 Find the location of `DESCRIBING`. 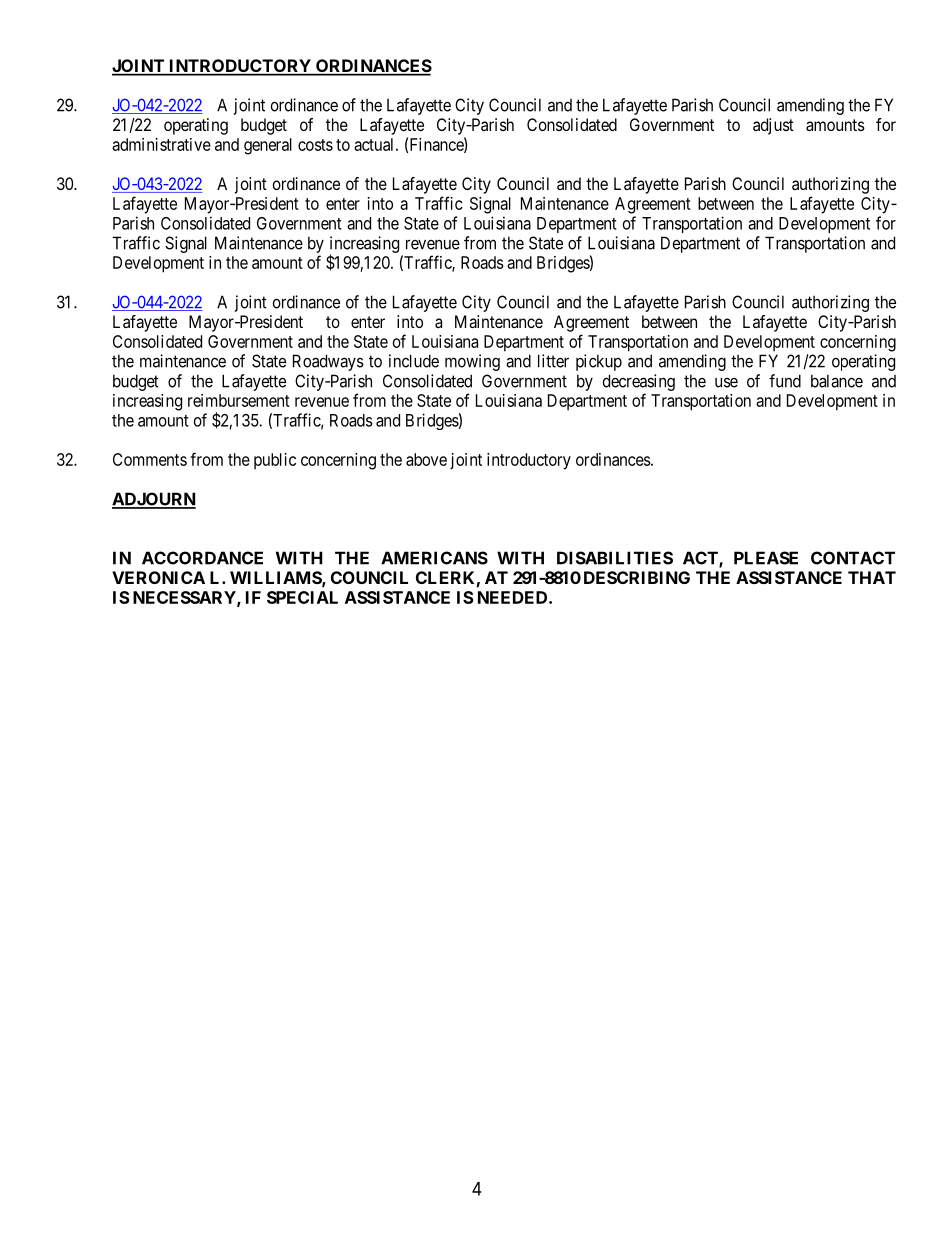

DESCRIBING is located at coordinates (637, 577).
